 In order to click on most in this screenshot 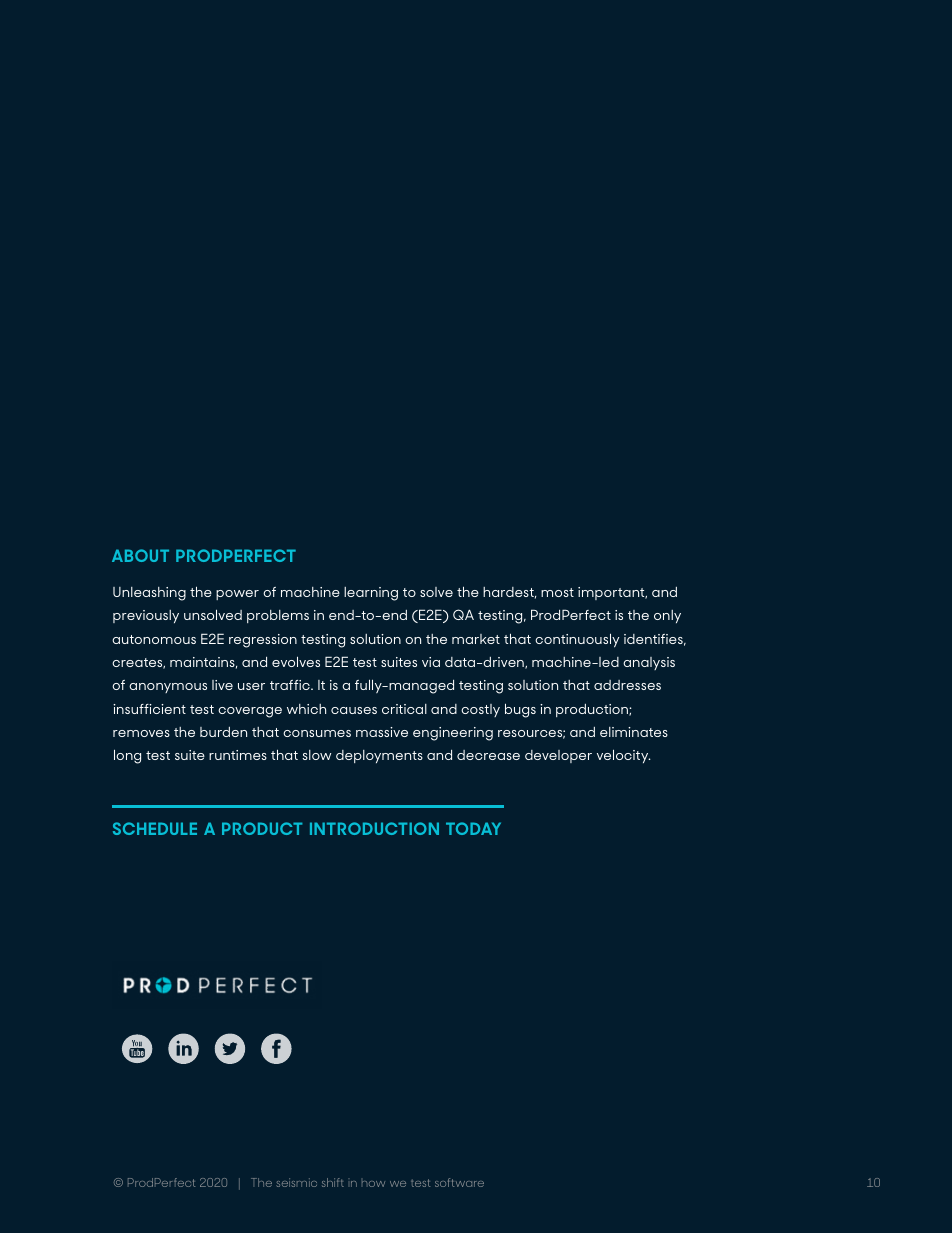, I will do `click(557, 592)`.
